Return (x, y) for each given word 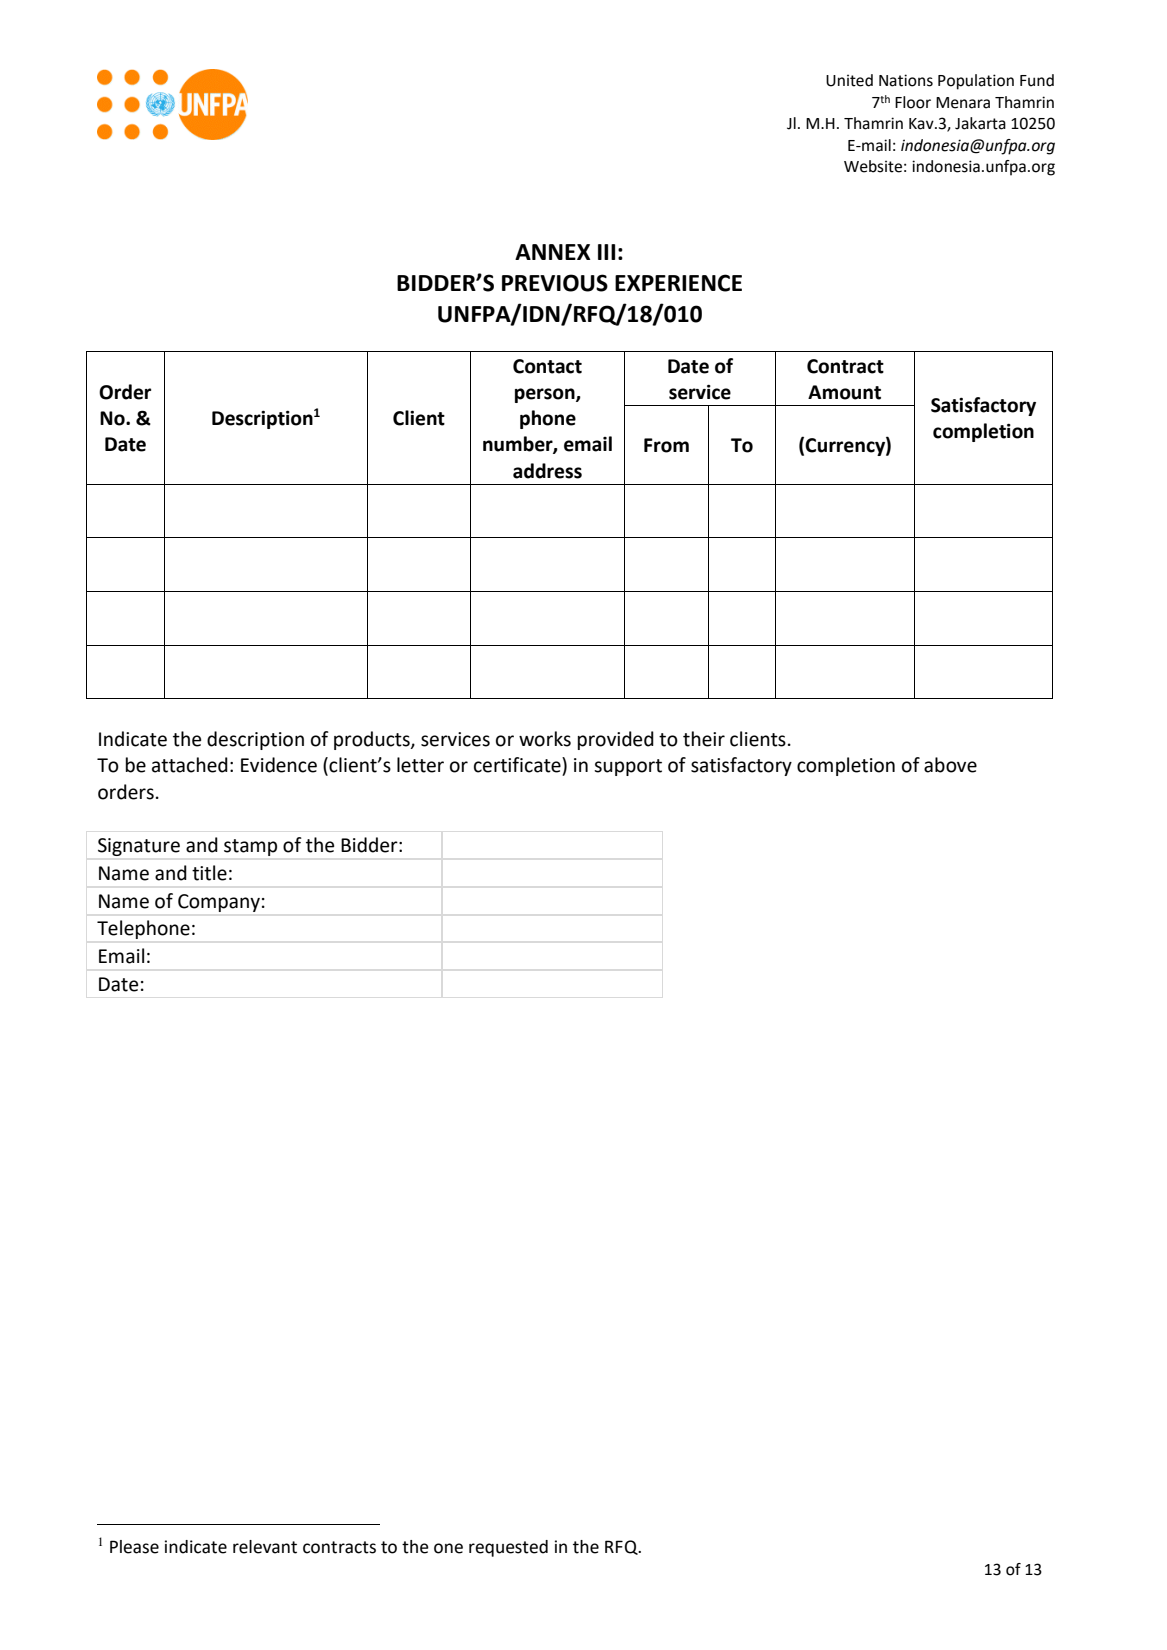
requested (508, 1548)
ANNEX (552, 252)
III (606, 252)
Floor (913, 102)
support (628, 767)
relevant (265, 1547)
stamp (250, 847)
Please (134, 1547)
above (950, 765)
